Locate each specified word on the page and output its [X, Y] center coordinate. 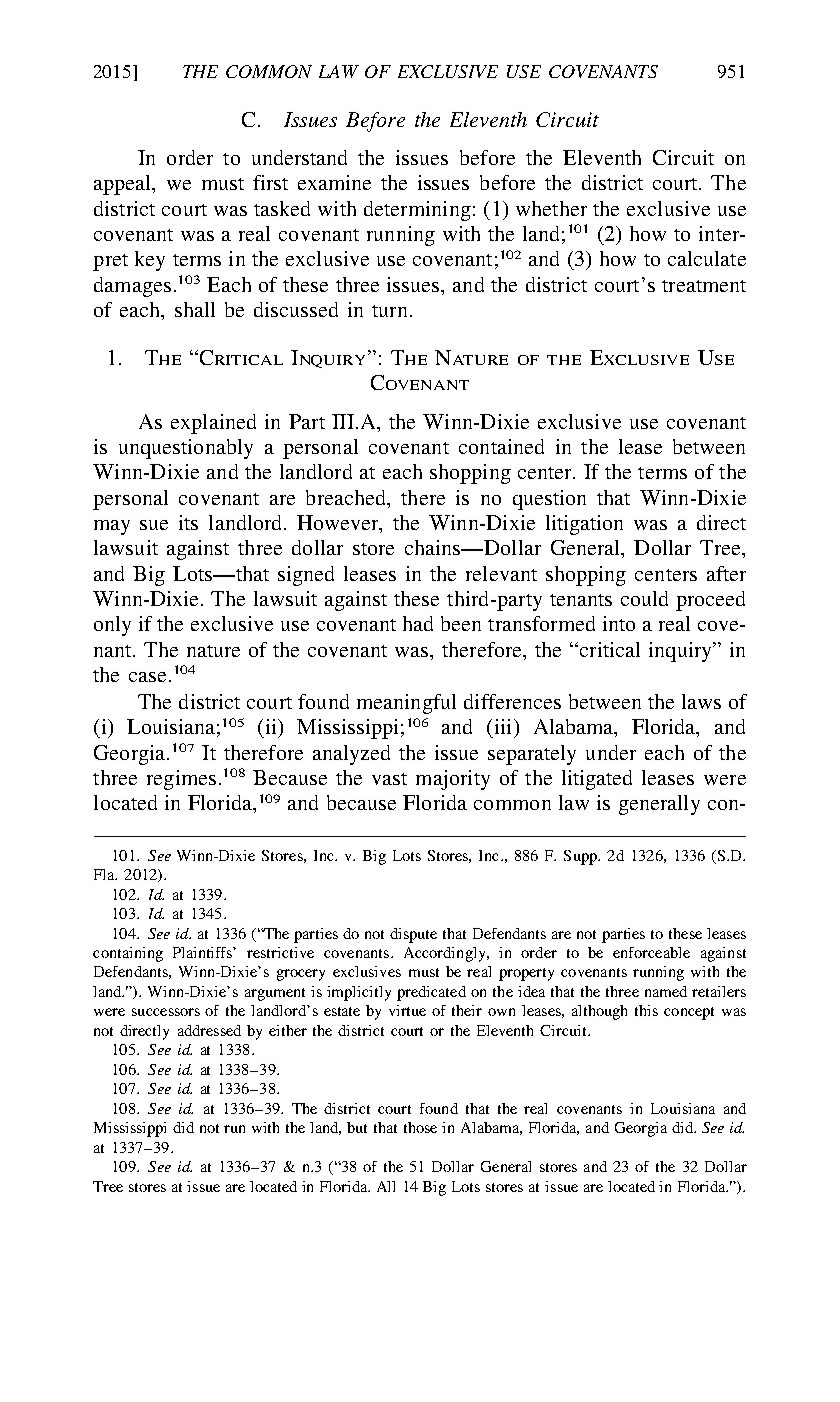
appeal [124, 185]
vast [389, 779]
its [188, 522]
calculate [707, 258]
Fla [105, 874]
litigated [597, 780]
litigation [584, 525]
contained [501, 446]
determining [417, 211]
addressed [209, 1030]
